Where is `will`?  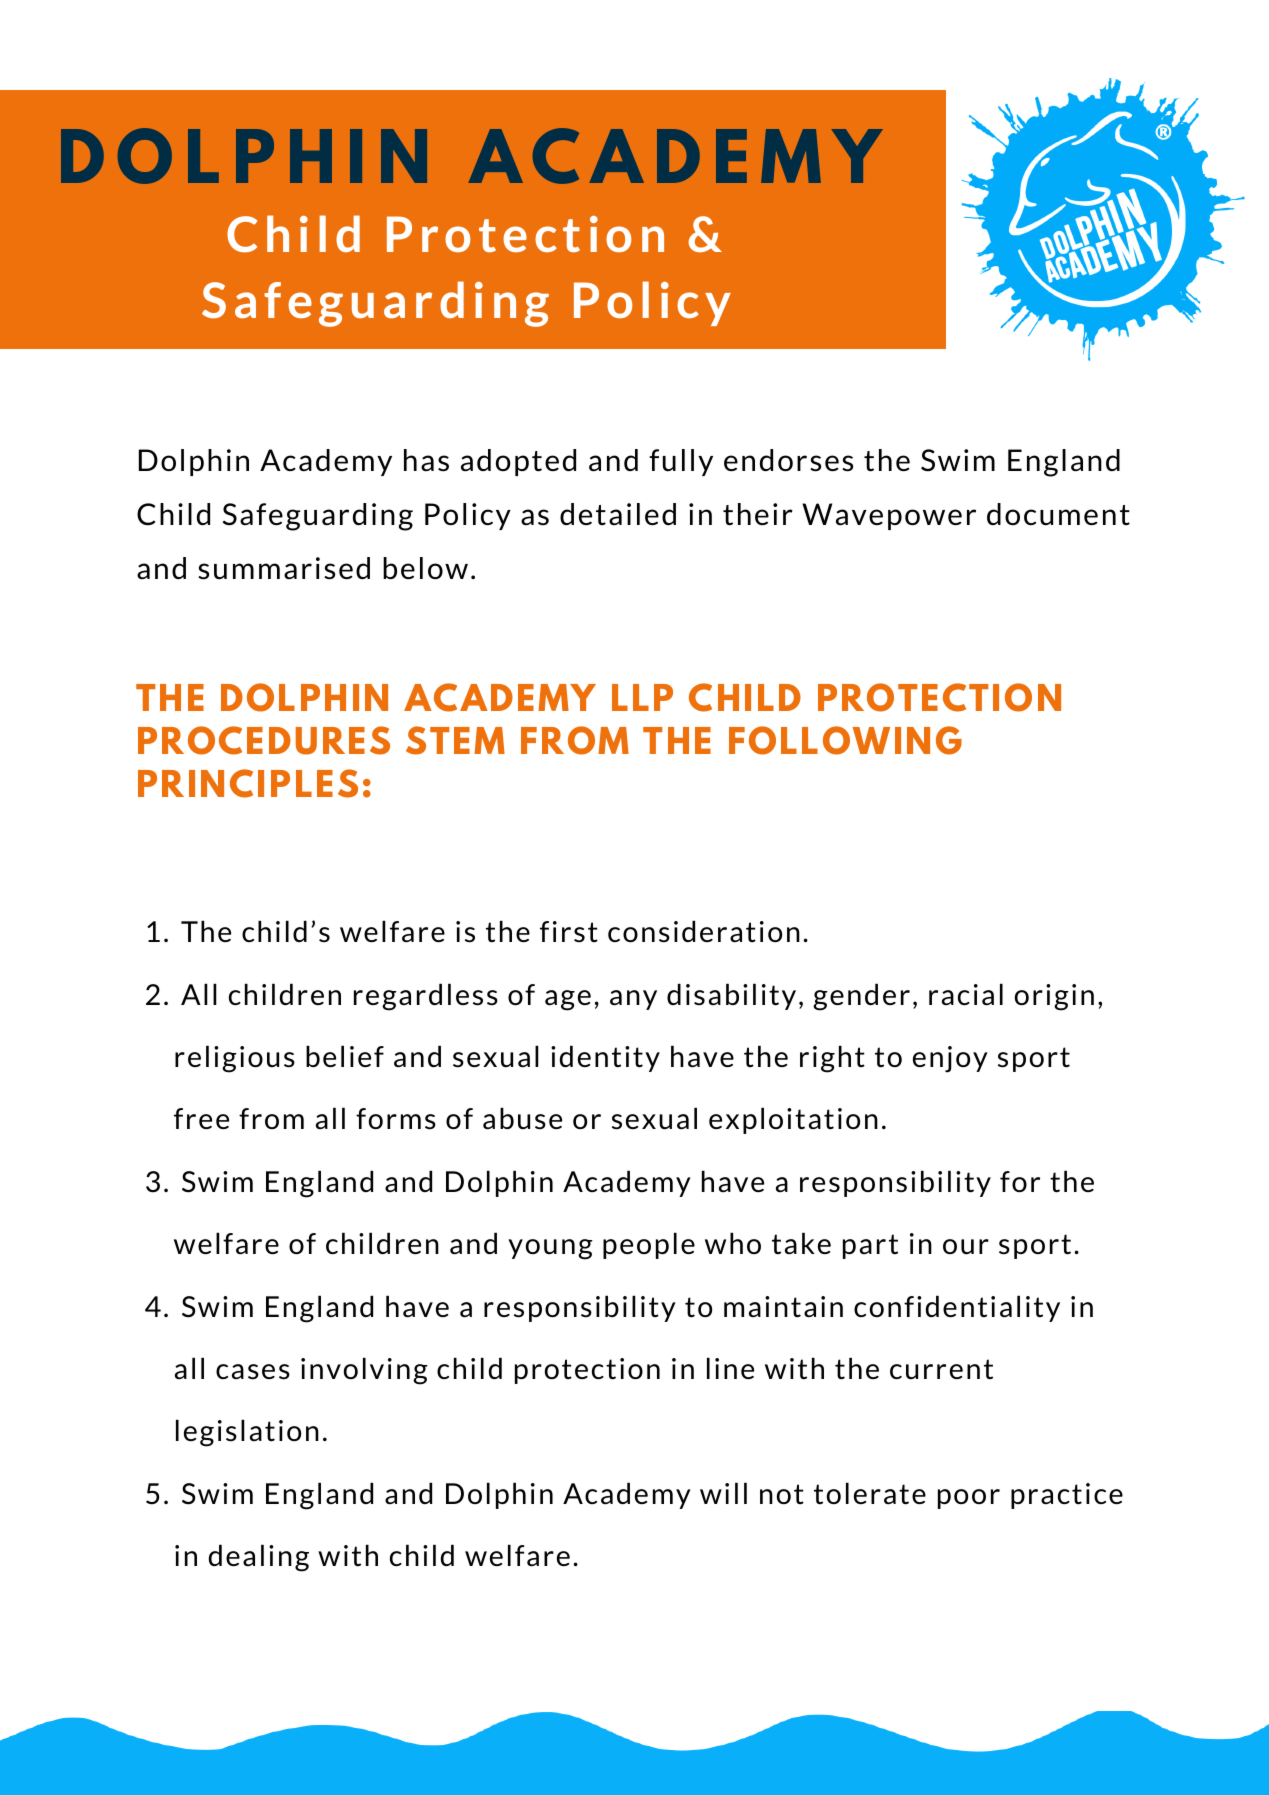
will is located at coordinates (723, 1493).
